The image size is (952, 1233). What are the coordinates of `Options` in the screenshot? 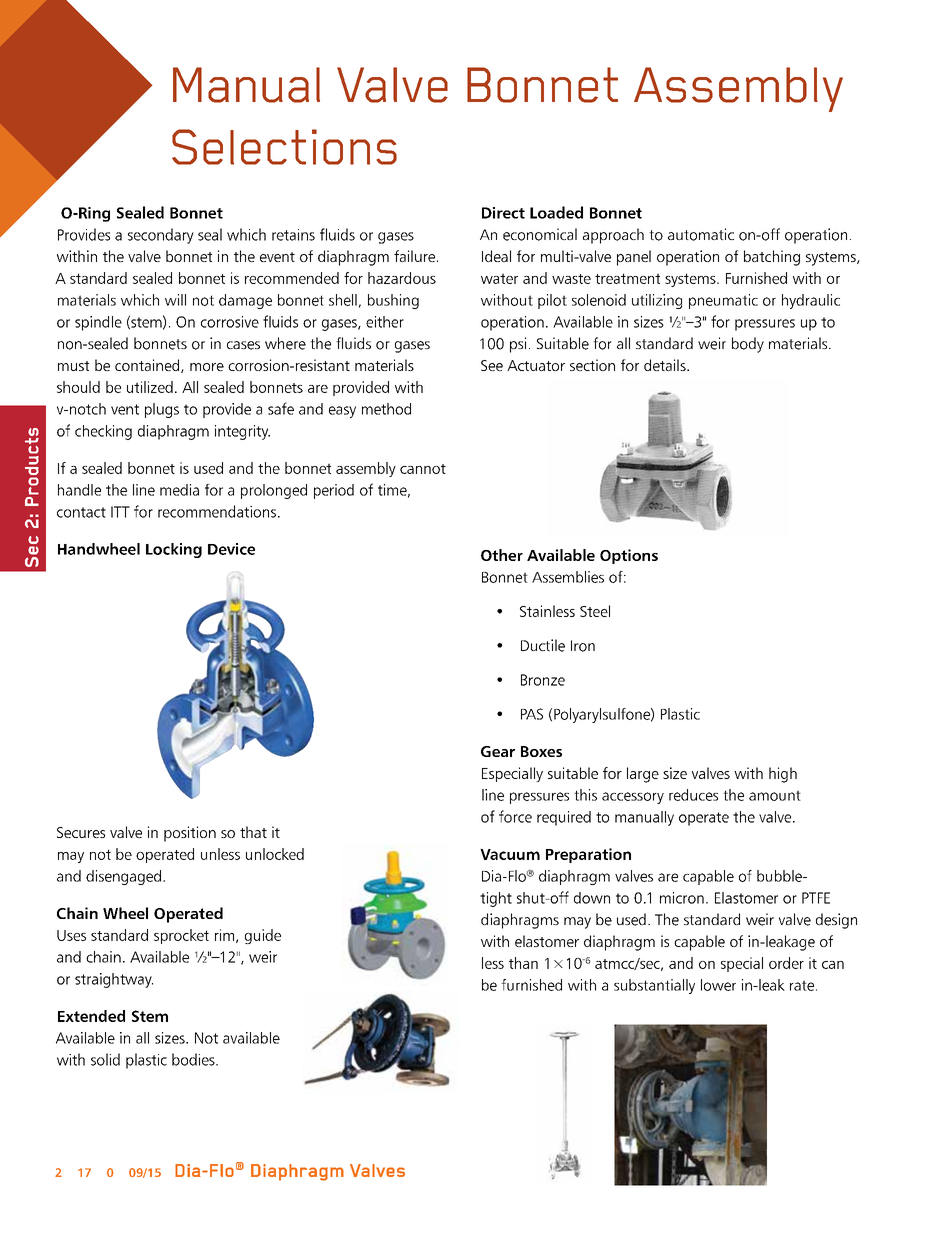 It's located at (629, 556).
